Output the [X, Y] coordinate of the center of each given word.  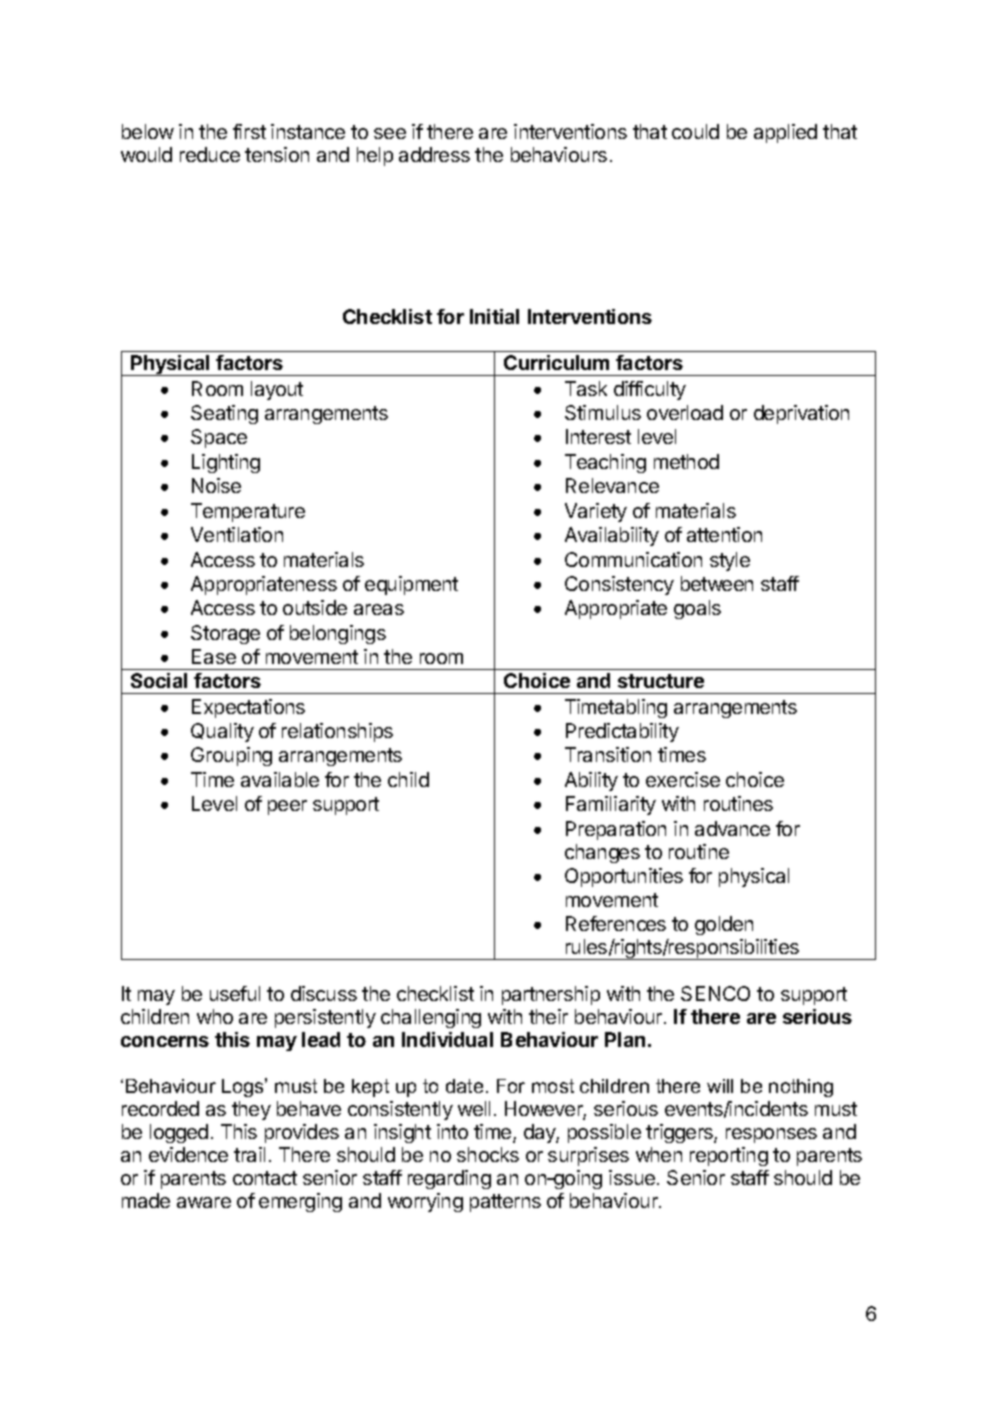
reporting [729, 1156]
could [695, 131]
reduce [210, 154]
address [434, 154]
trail [249, 1154]
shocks [488, 1154]
